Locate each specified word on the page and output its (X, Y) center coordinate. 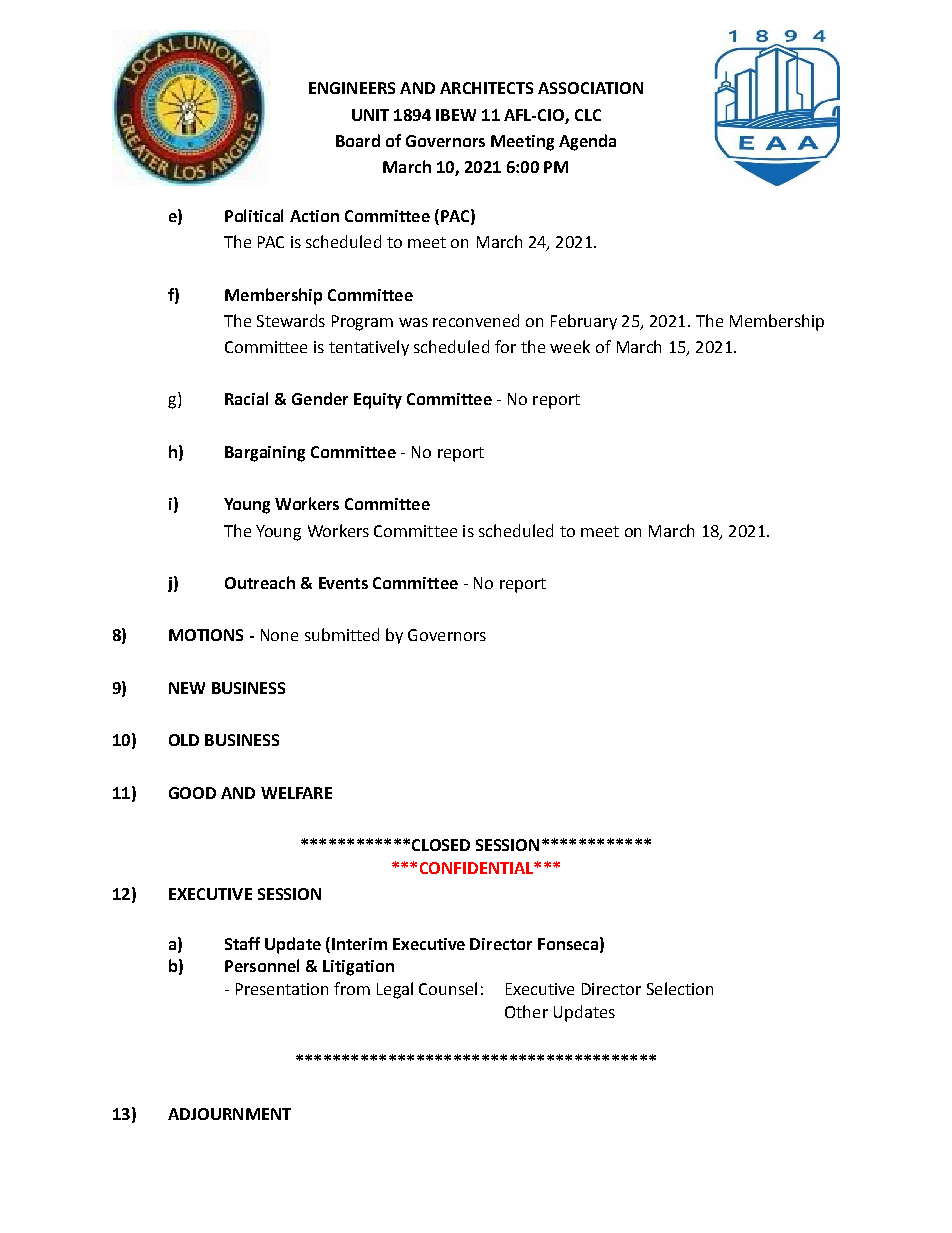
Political (254, 215)
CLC (588, 115)
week (570, 346)
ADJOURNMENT (229, 1114)
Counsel (448, 988)
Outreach (260, 582)
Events (343, 583)
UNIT (370, 115)
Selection (680, 988)
